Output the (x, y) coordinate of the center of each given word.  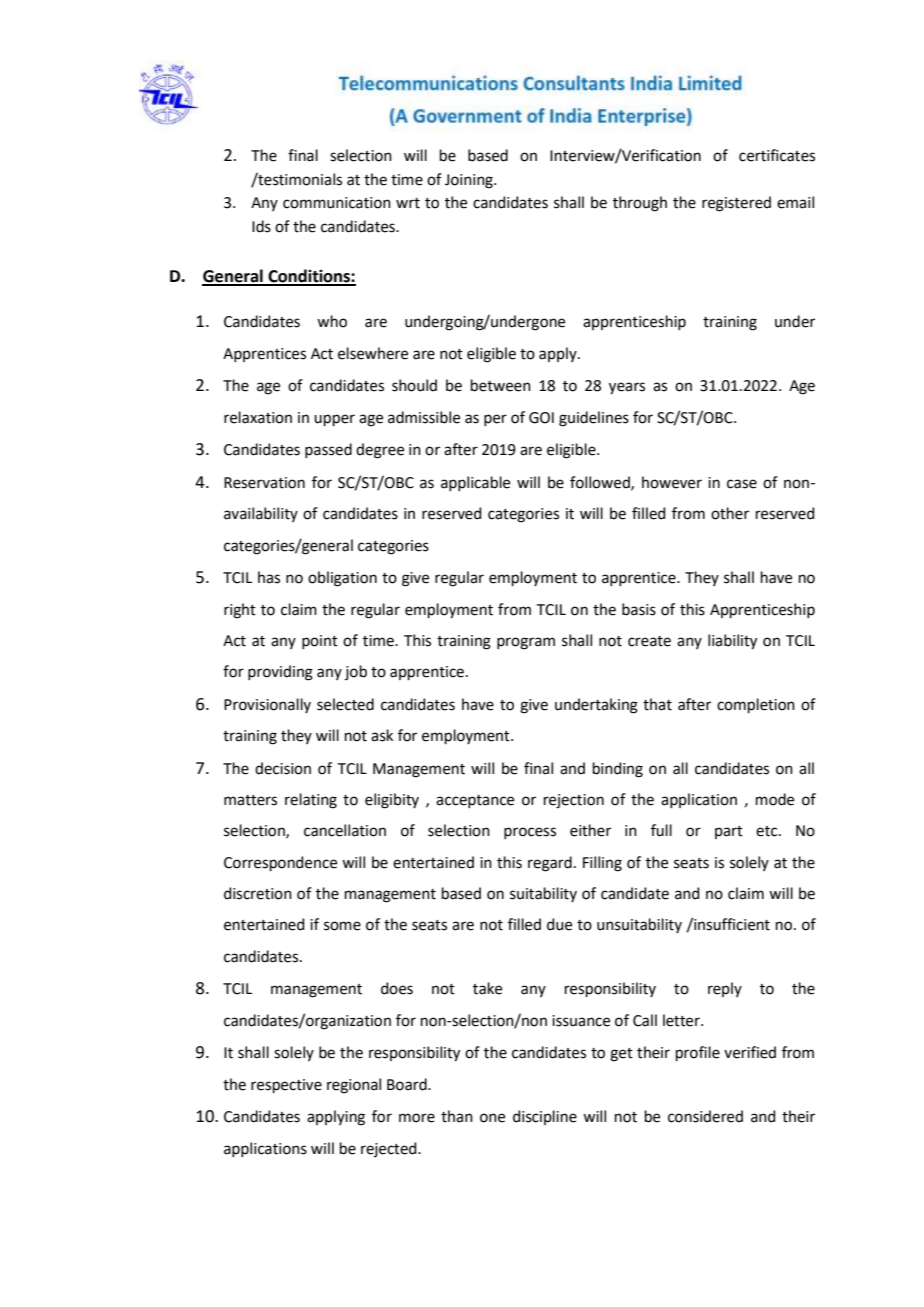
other (730, 513)
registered (736, 204)
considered (705, 1116)
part (729, 832)
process (530, 833)
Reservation (264, 483)
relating (311, 801)
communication (337, 203)
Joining (470, 181)
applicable (475, 483)
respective (286, 1086)
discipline (545, 1117)
